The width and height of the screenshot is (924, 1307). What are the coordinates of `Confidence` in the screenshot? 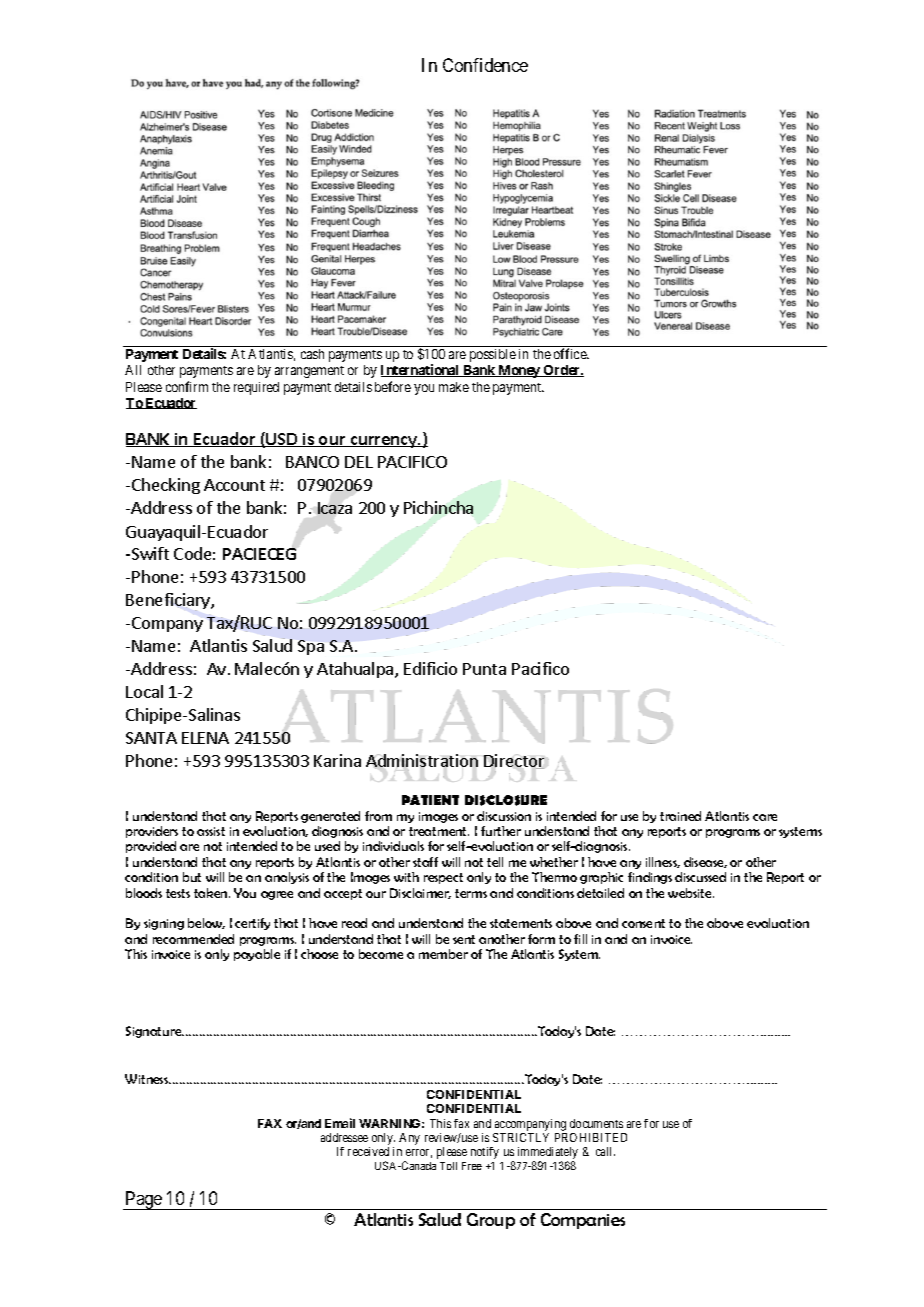 It's located at (485, 65).
